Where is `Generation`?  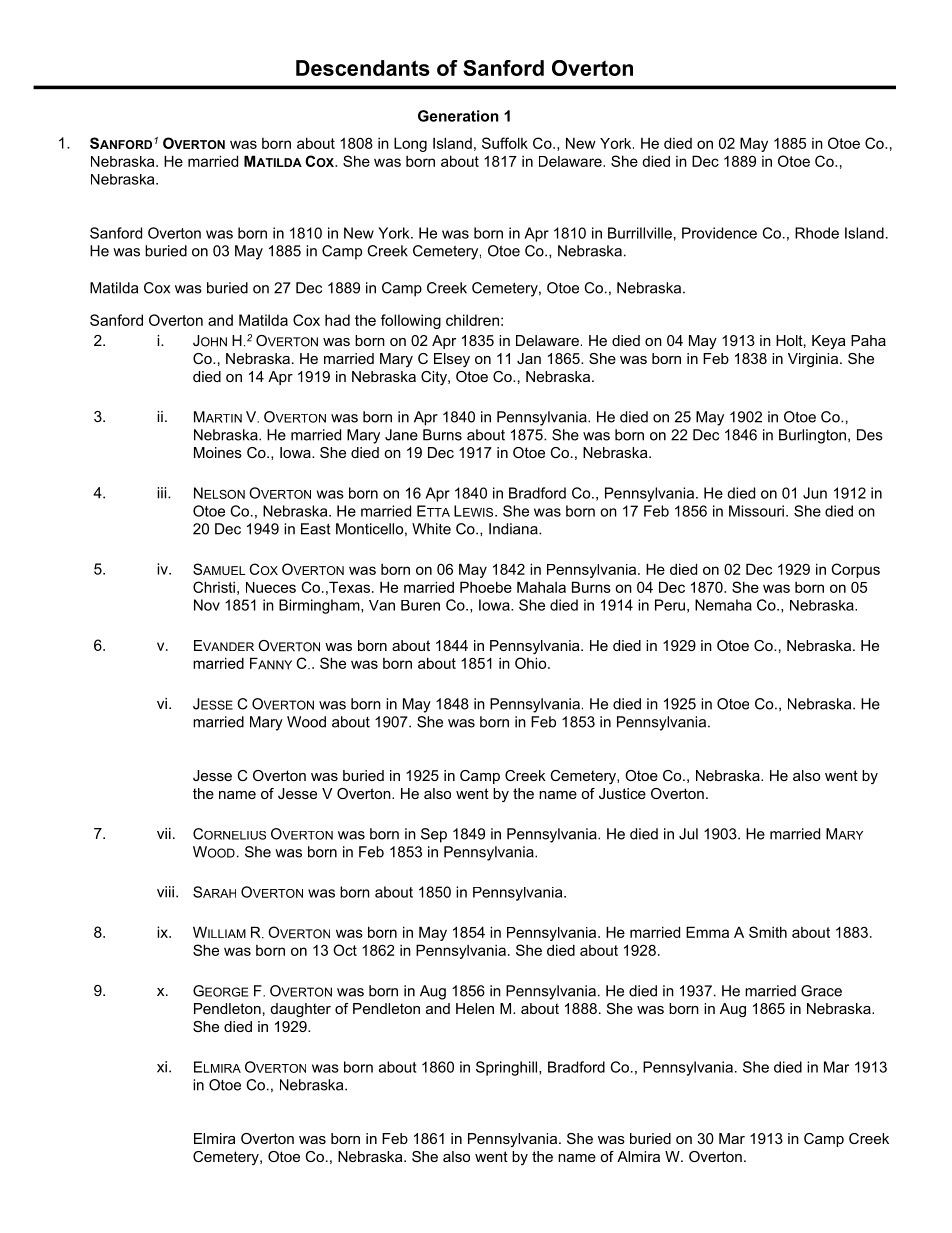 Generation is located at coordinates (458, 116).
